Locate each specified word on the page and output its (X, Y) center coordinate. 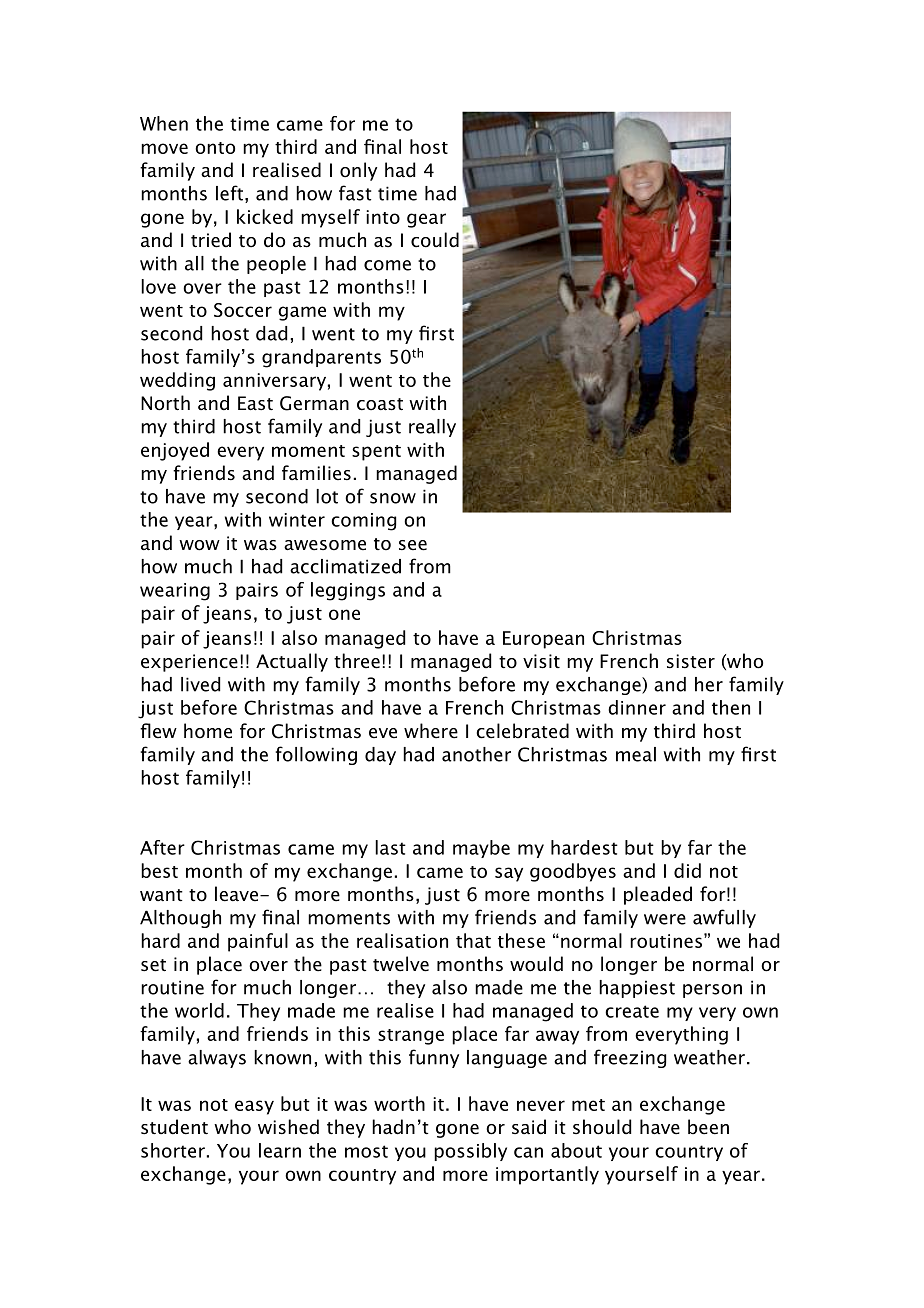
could (435, 240)
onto (215, 148)
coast (380, 404)
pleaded (658, 895)
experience (189, 663)
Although (180, 919)
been (708, 1127)
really (432, 428)
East (255, 403)
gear (426, 220)
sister (691, 661)
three (357, 661)
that (473, 940)
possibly (470, 1152)
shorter (173, 1150)
